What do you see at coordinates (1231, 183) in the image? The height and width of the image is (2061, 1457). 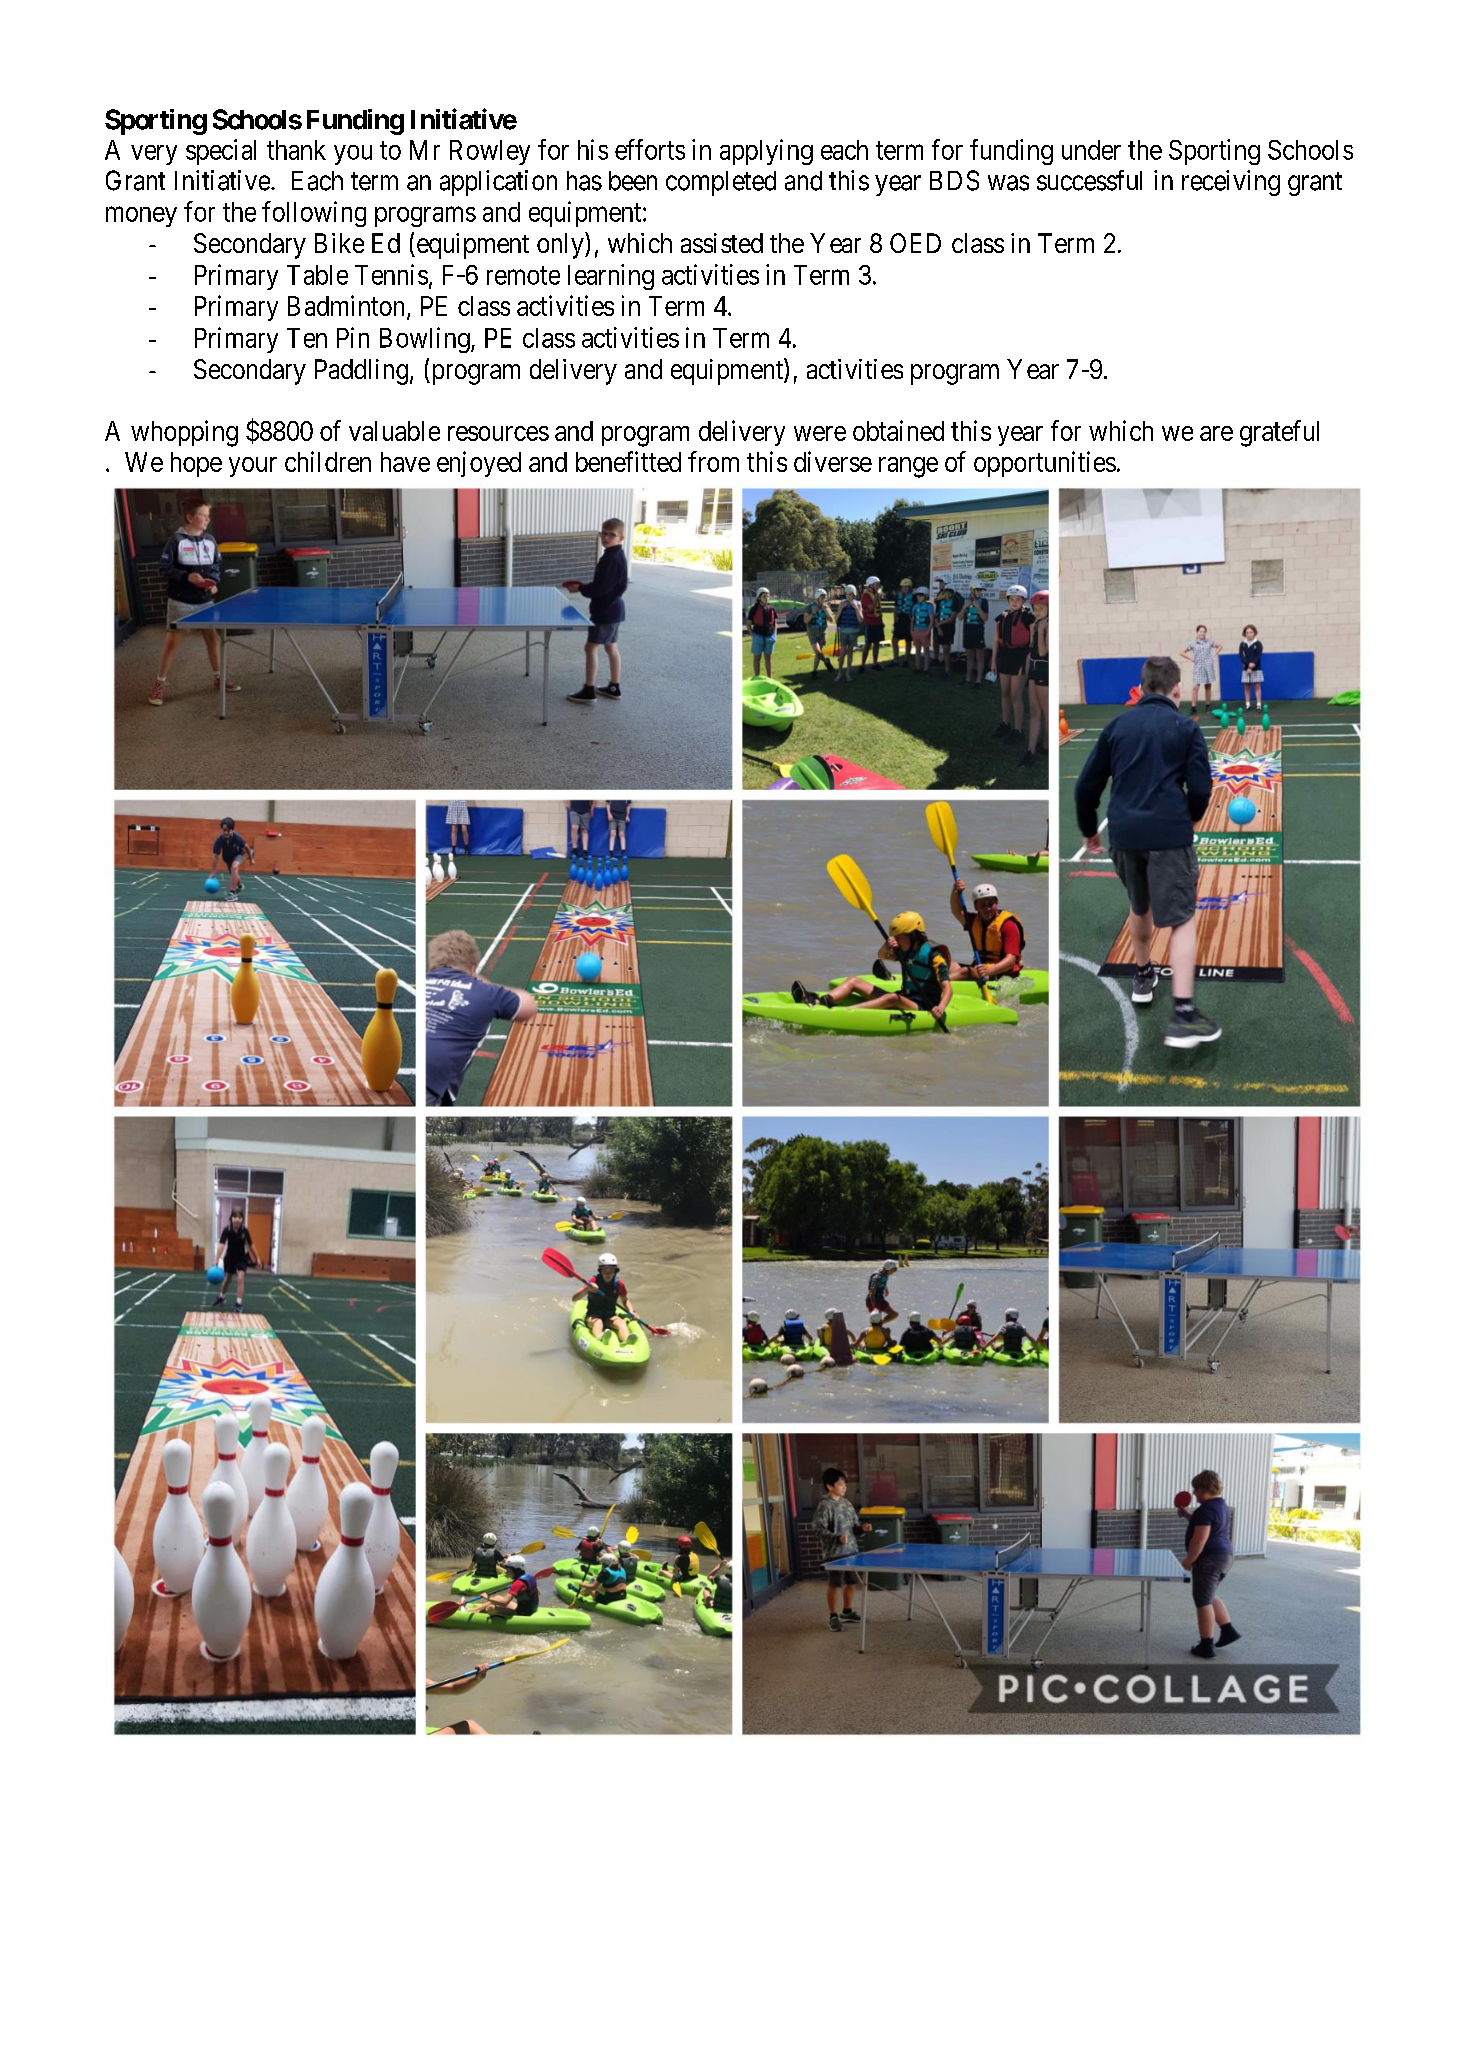 I see `receiving` at bounding box center [1231, 183].
